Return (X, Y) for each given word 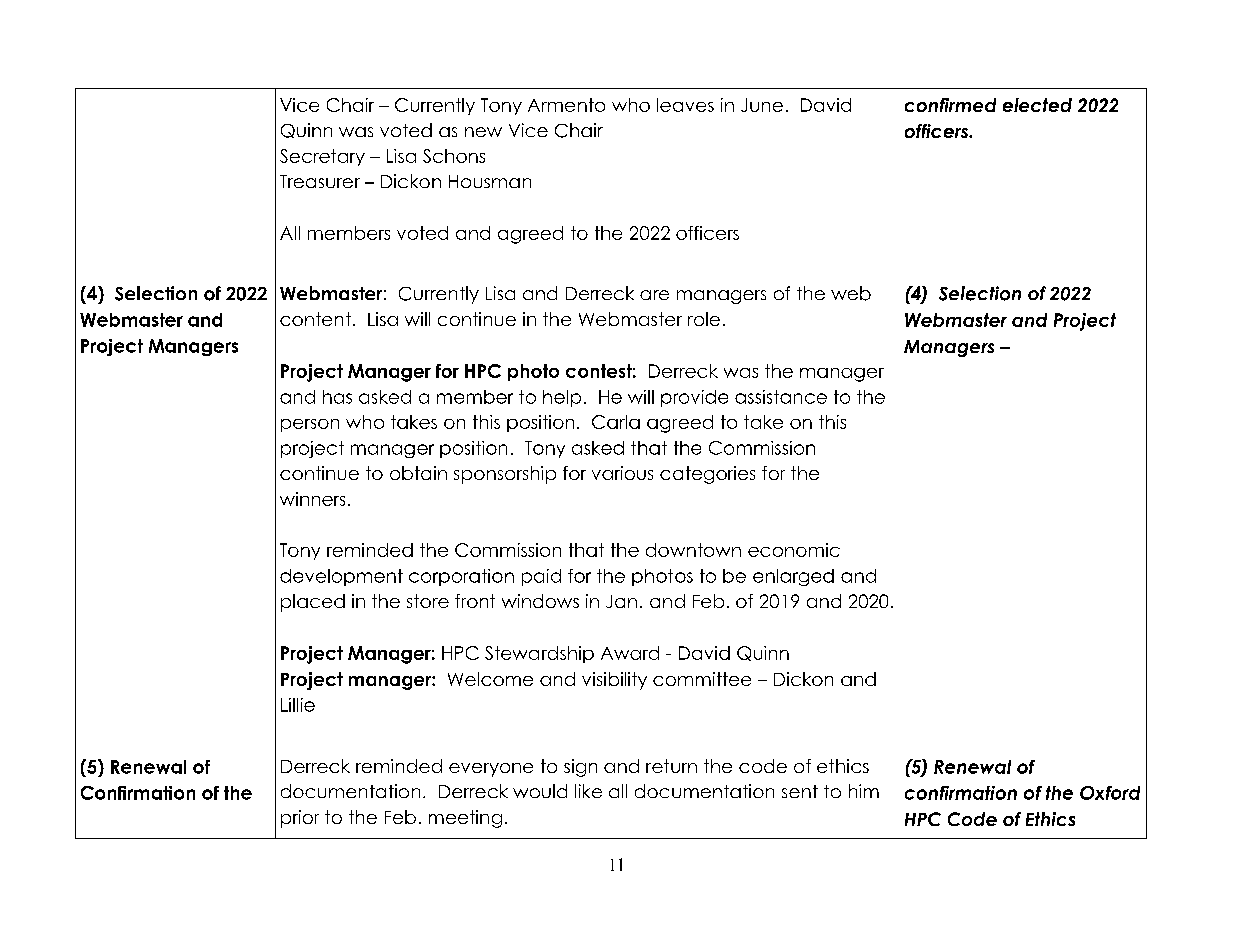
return (671, 766)
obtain (418, 473)
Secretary (322, 157)
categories (707, 475)
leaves (685, 105)
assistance (781, 397)
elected (1037, 105)
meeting (465, 819)
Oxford (1110, 793)
